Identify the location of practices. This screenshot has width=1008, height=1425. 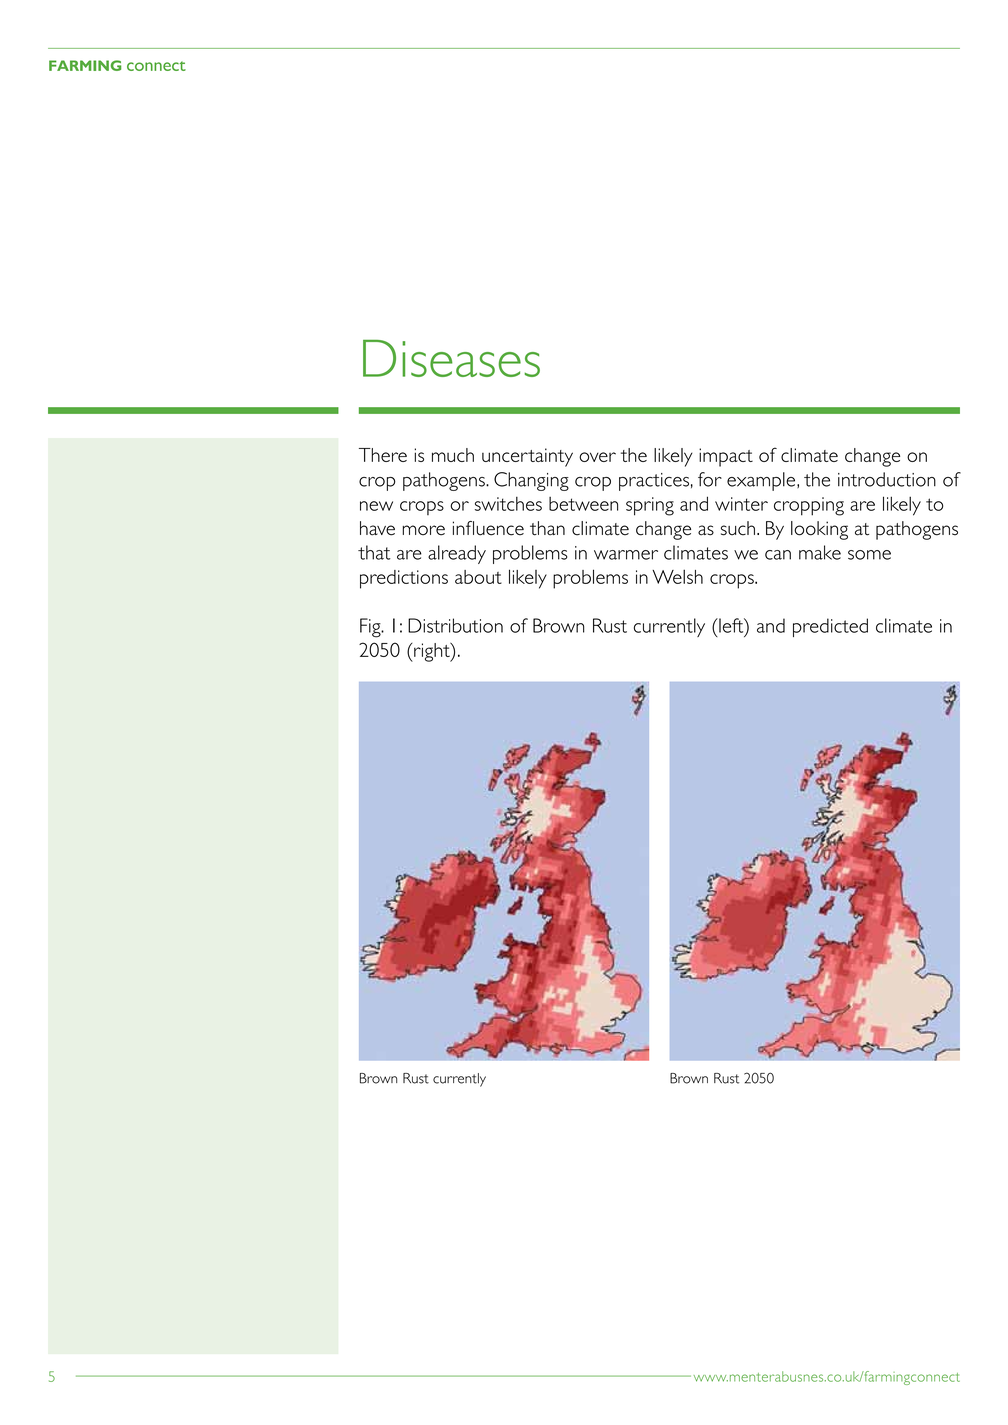
(654, 482).
